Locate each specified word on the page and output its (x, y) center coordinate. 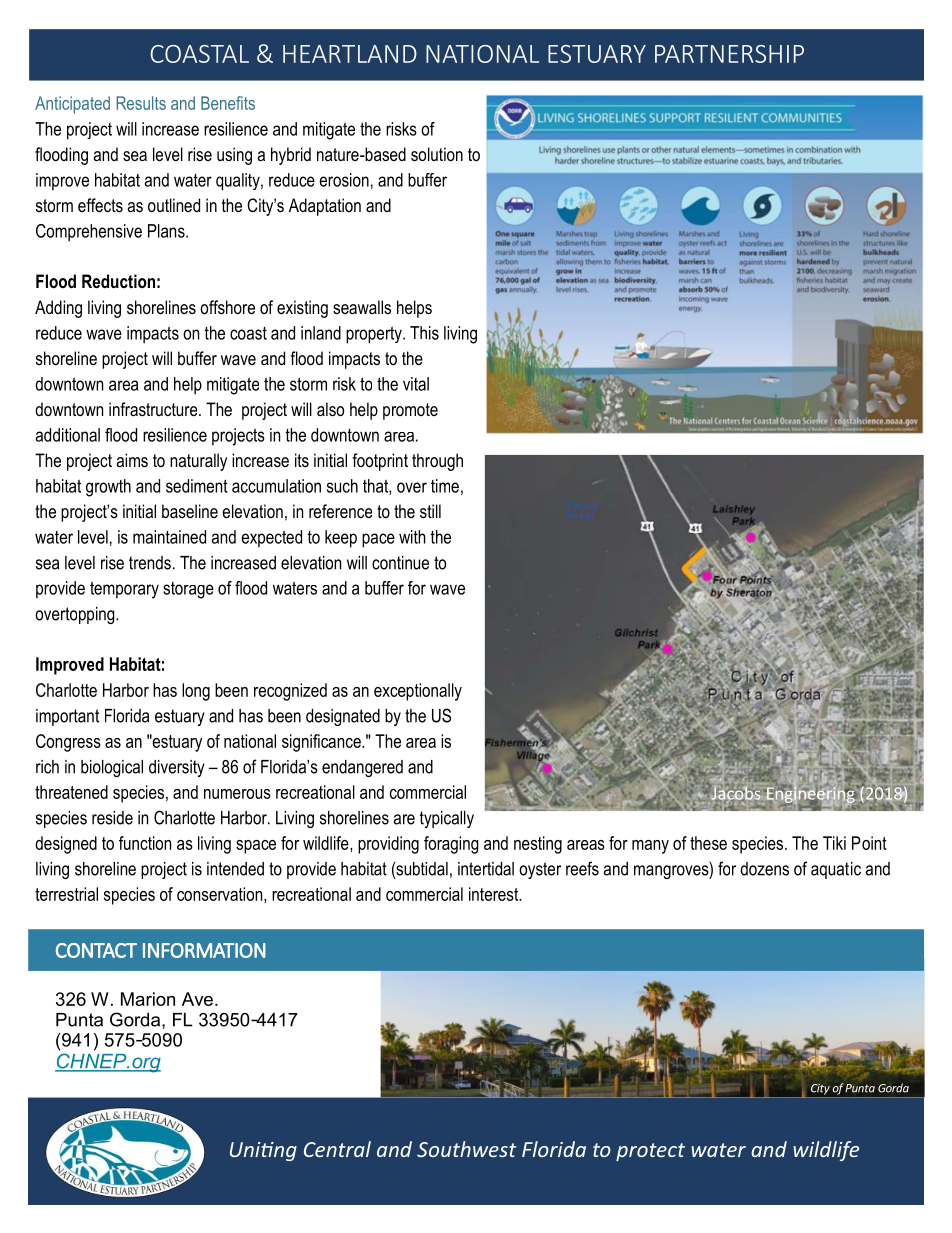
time (445, 486)
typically (447, 819)
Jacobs (735, 792)
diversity (177, 768)
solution (437, 154)
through (437, 462)
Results (141, 103)
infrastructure (154, 409)
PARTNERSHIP (729, 54)
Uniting (263, 1151)
